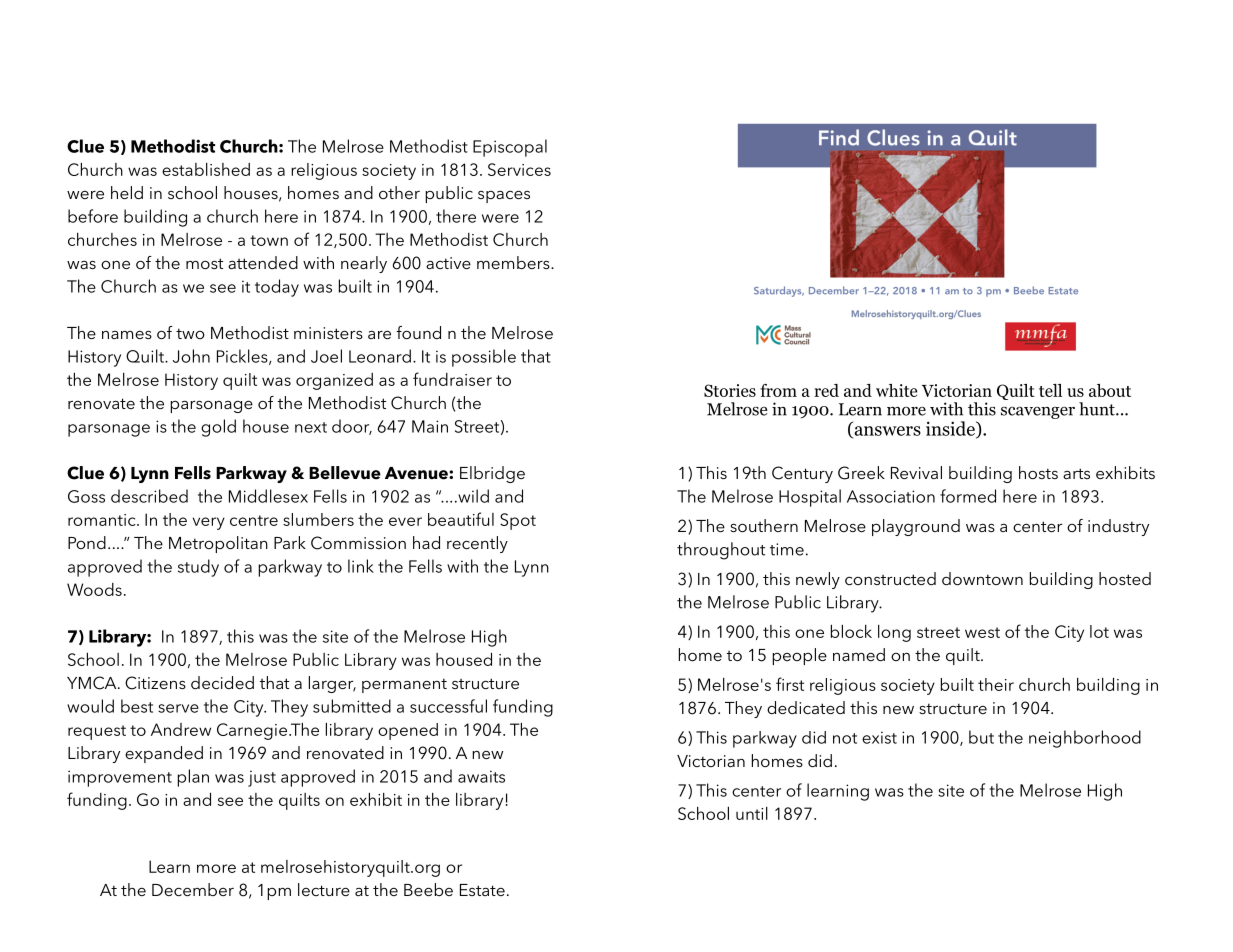  What do you see at coordinates (209, 523) in the image?
I see `very` at bounding box center [209, 523].
